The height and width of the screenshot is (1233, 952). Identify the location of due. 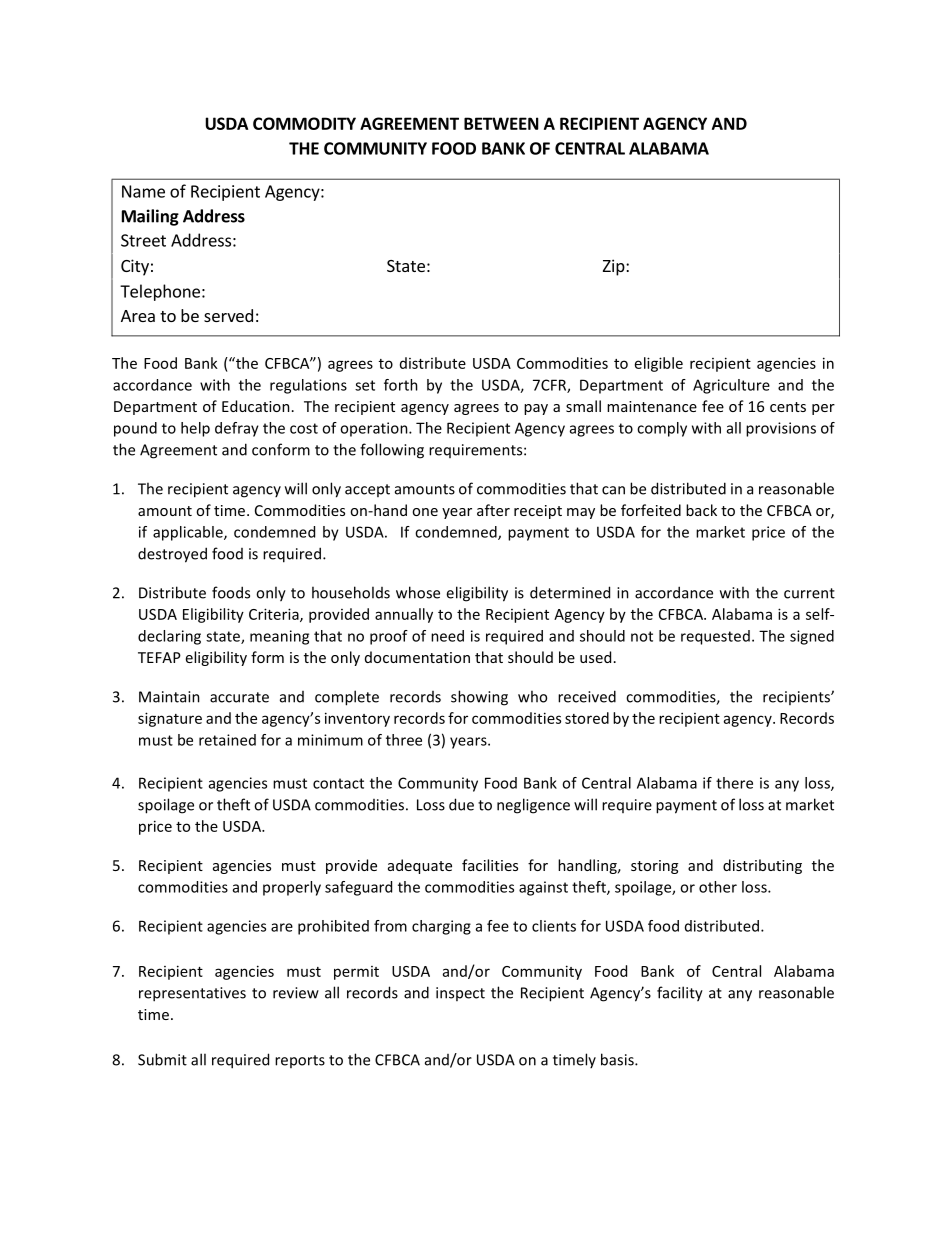
(461, 804).
